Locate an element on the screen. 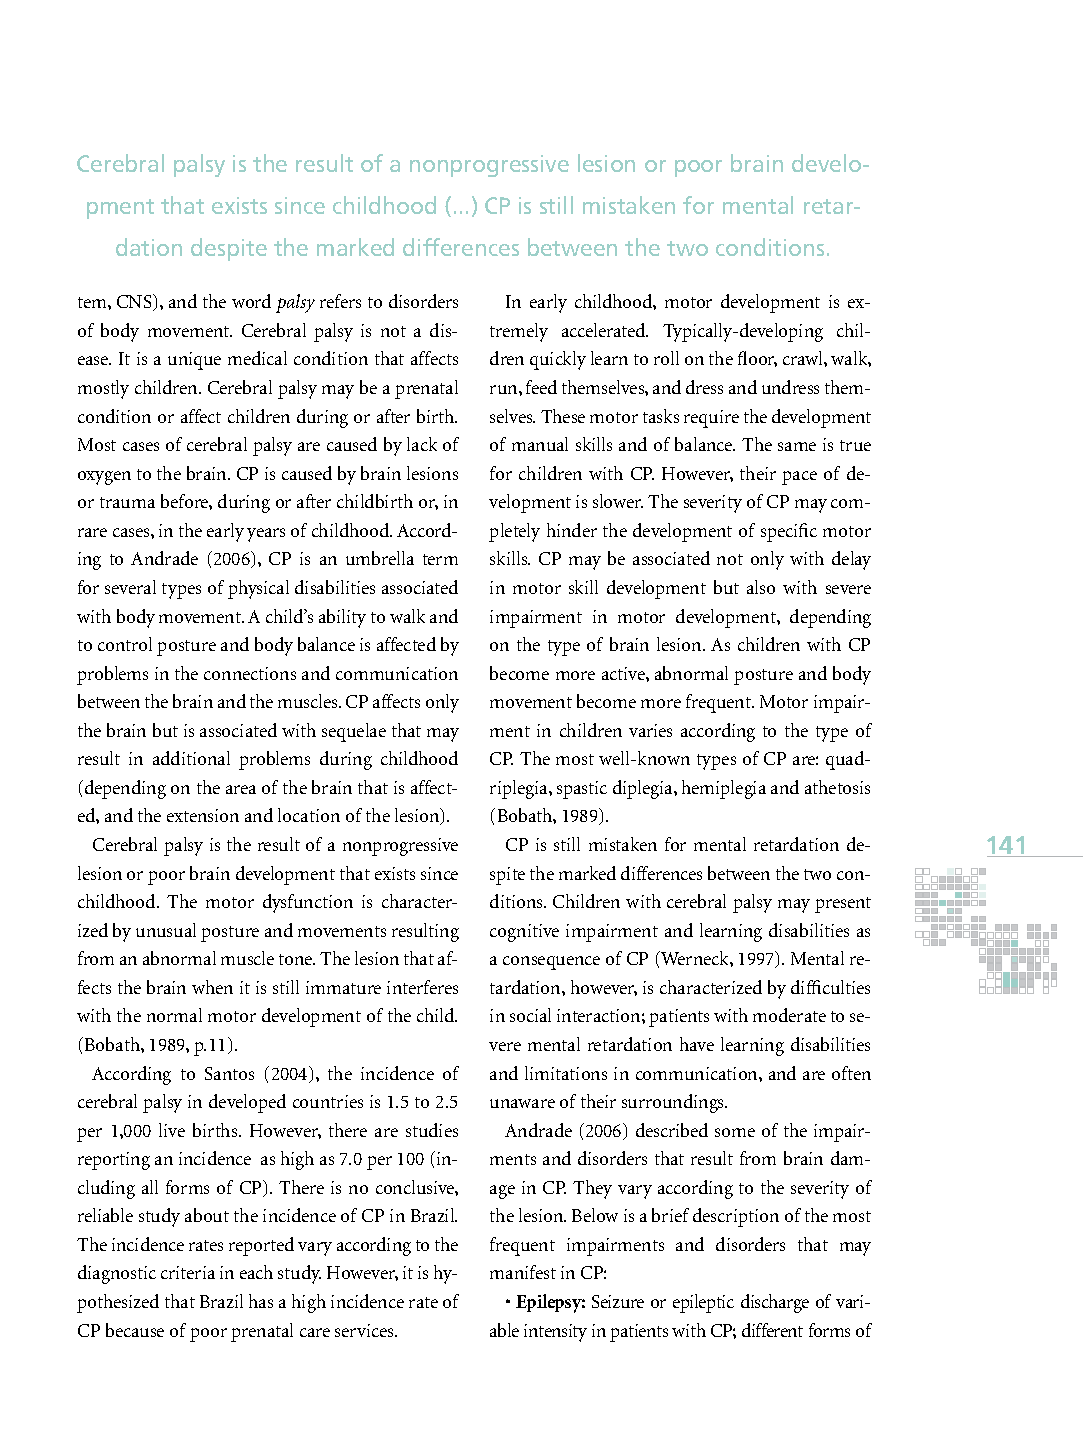  run is located at coordinates (505, 389).
